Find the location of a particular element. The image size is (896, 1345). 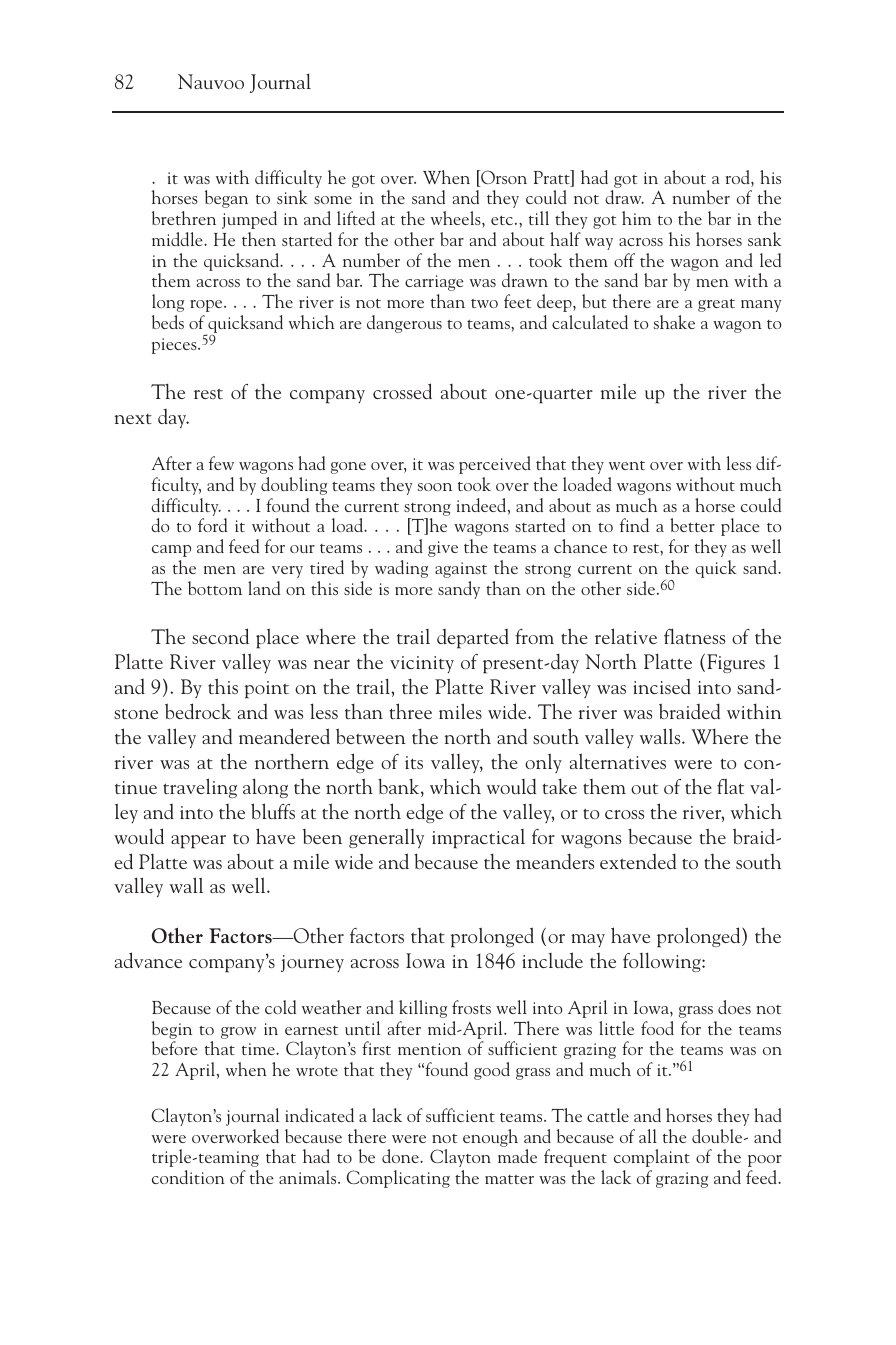

Orson is located at coordinates (503, 178).
